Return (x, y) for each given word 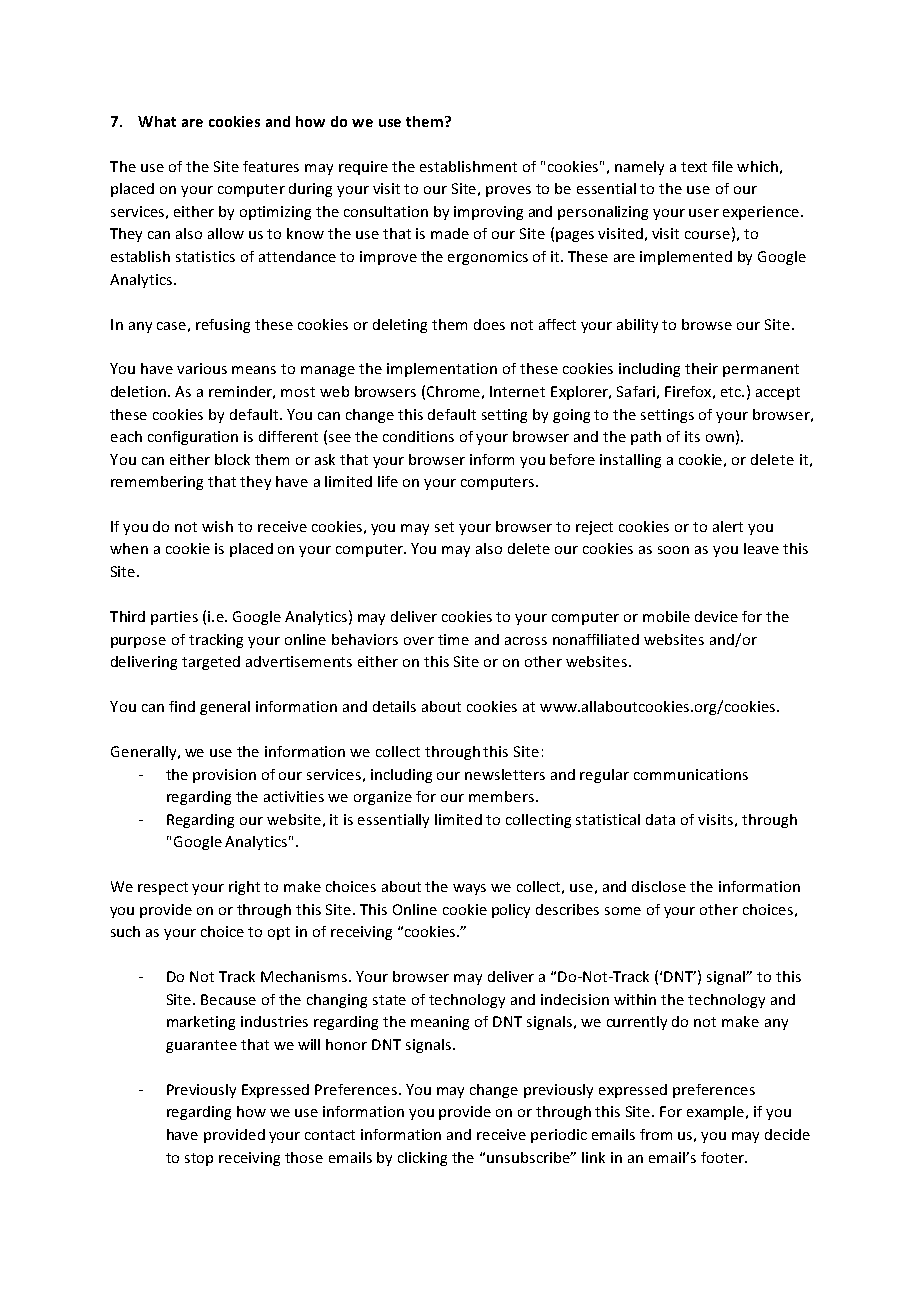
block (232, 459)
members (501, 796)
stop (199, 1159)
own (720, 438)
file (722, 166)
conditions (418, 436)
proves (508, 191)
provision (224, 776)
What (157, 121)
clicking (422, 1159)
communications (691, 774)
